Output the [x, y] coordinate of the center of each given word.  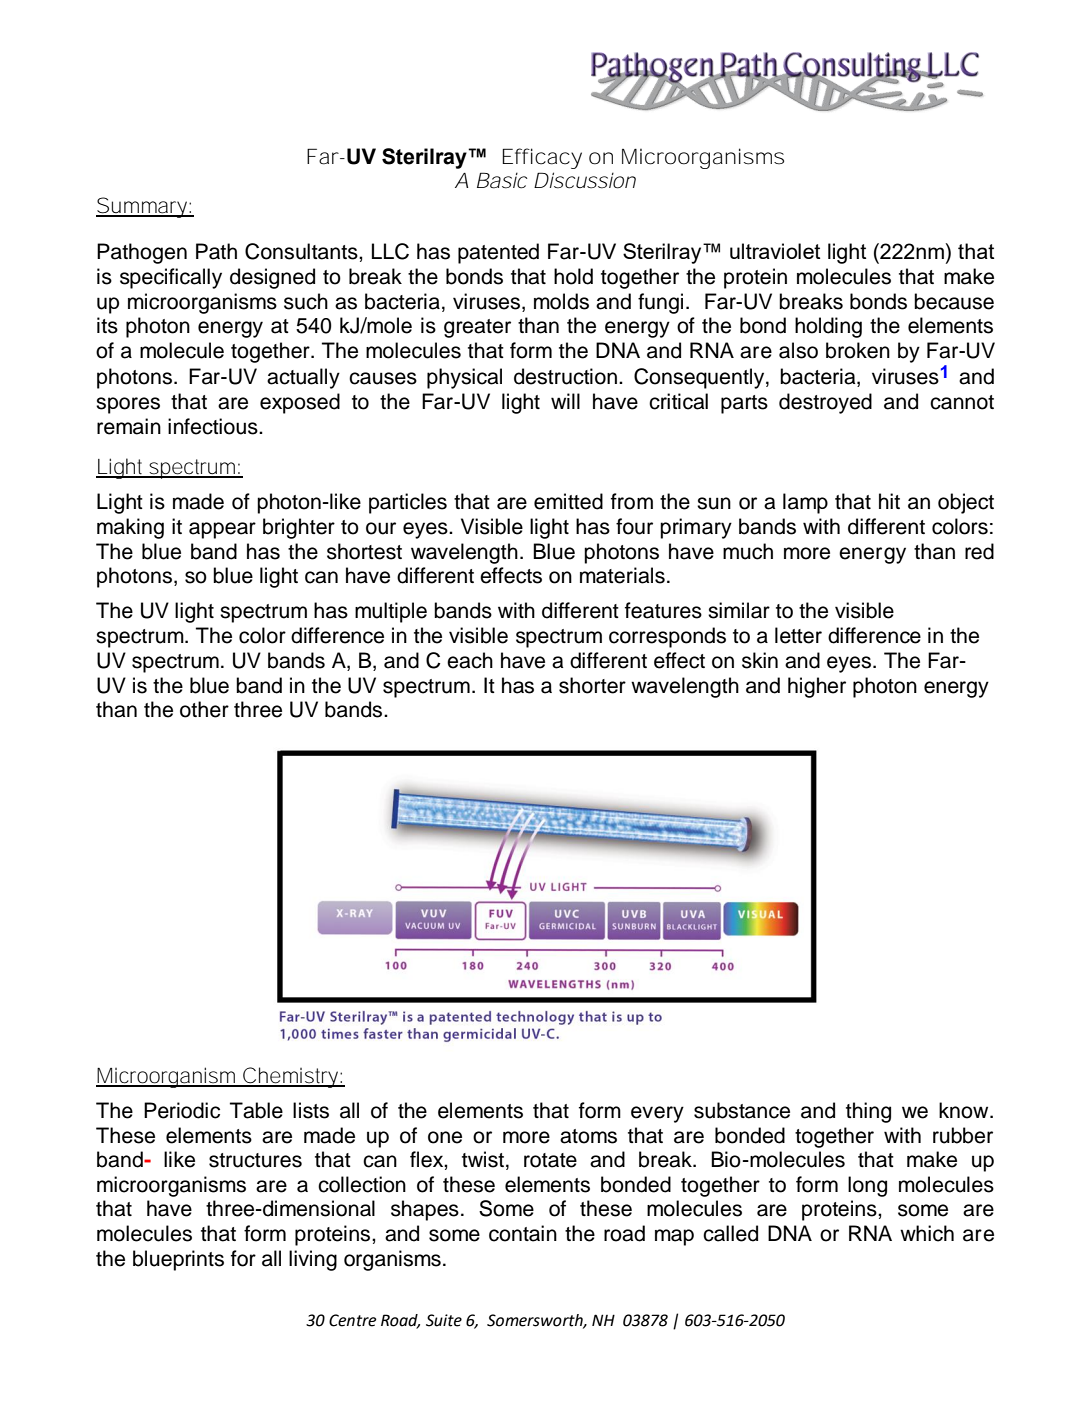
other [204, 709]
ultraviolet [775, 251]
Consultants [302, 251]
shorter [592, 685]
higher [817, 687]
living [313, 1260]
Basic [502, 180]
